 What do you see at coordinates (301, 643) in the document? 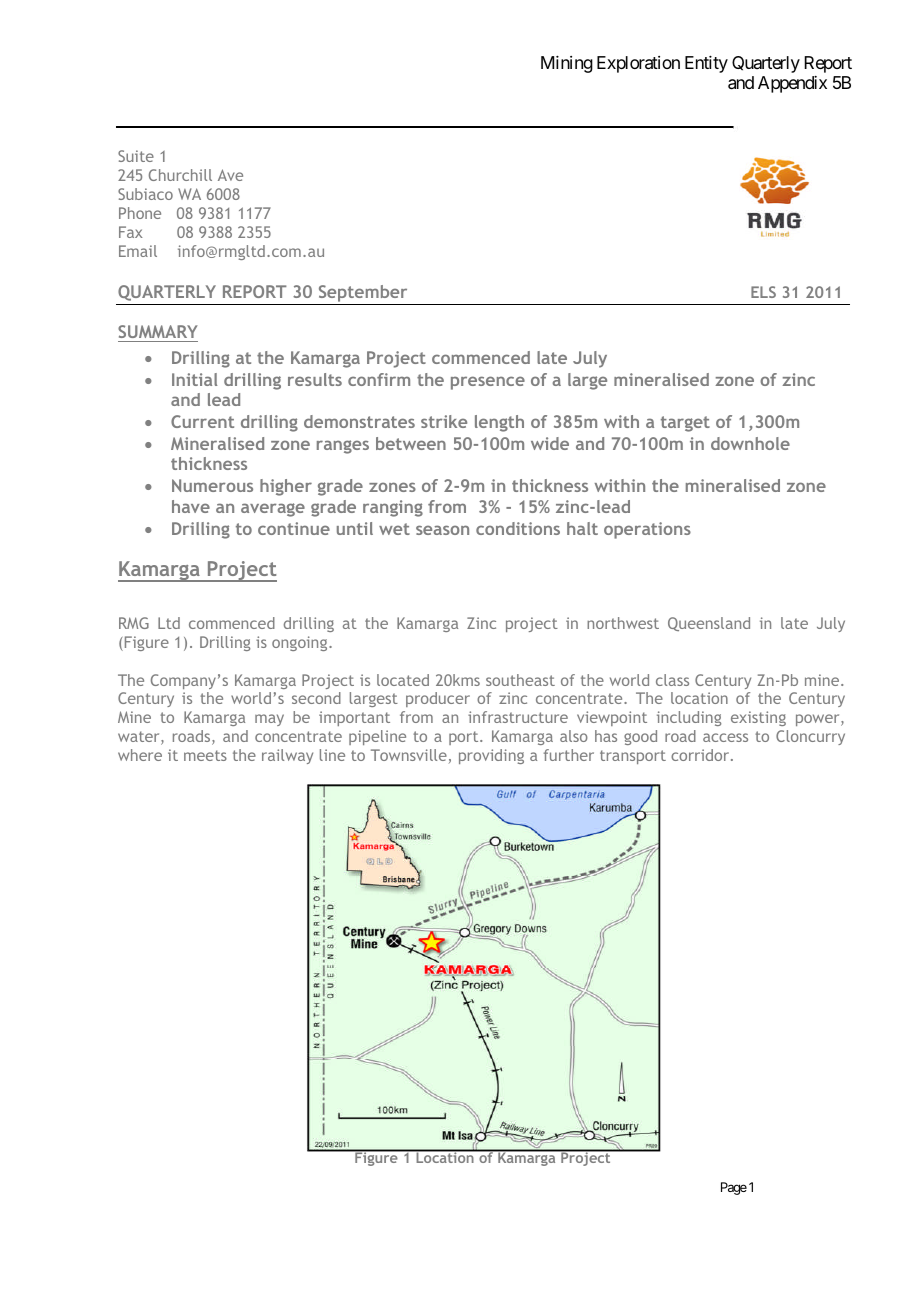
I see `ongoing` at bounding box center [301, 643].
